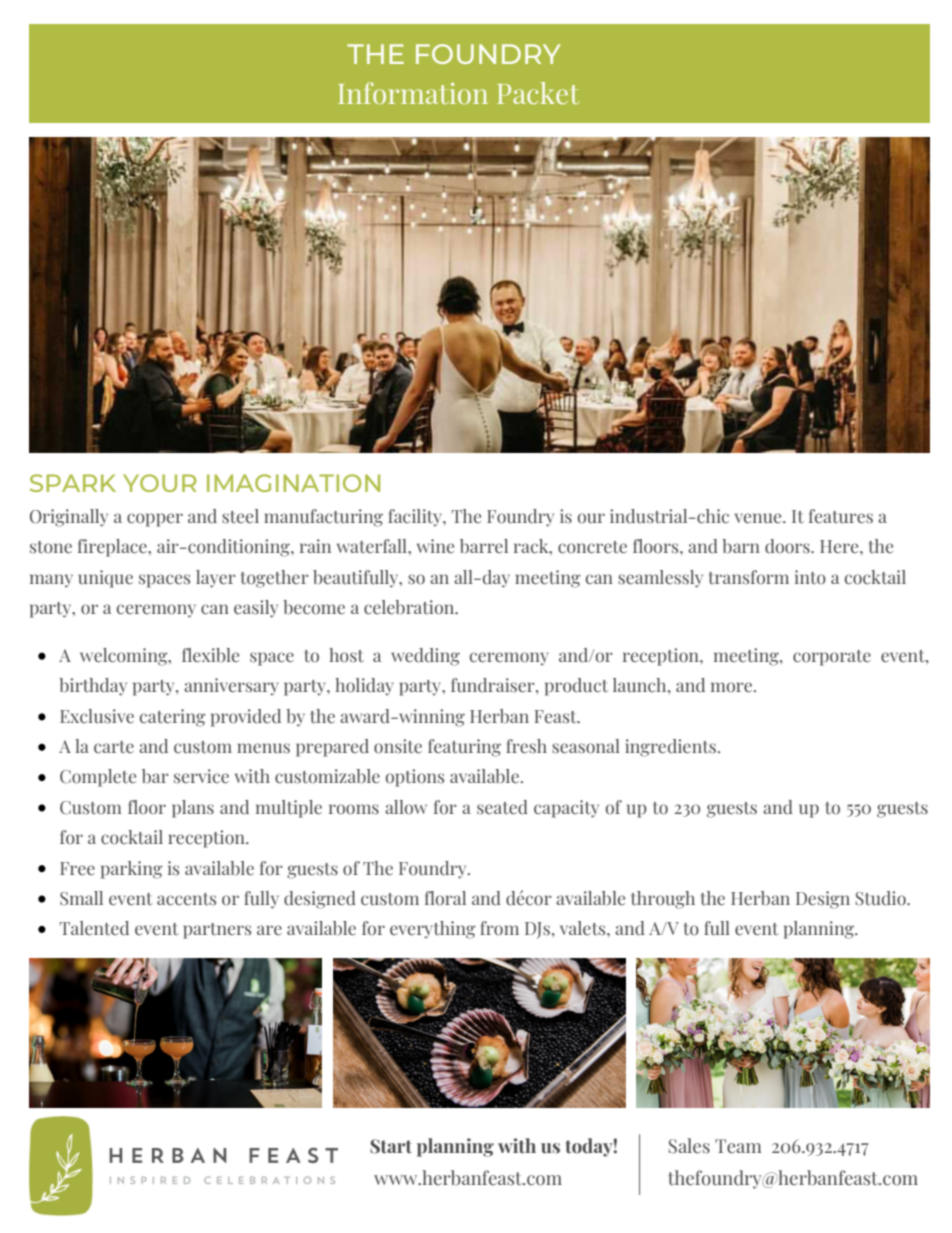 This image has height=1233, width=952. Describe the element at coordinates (159, 483) in the image. I see `YOUR` at that location.
